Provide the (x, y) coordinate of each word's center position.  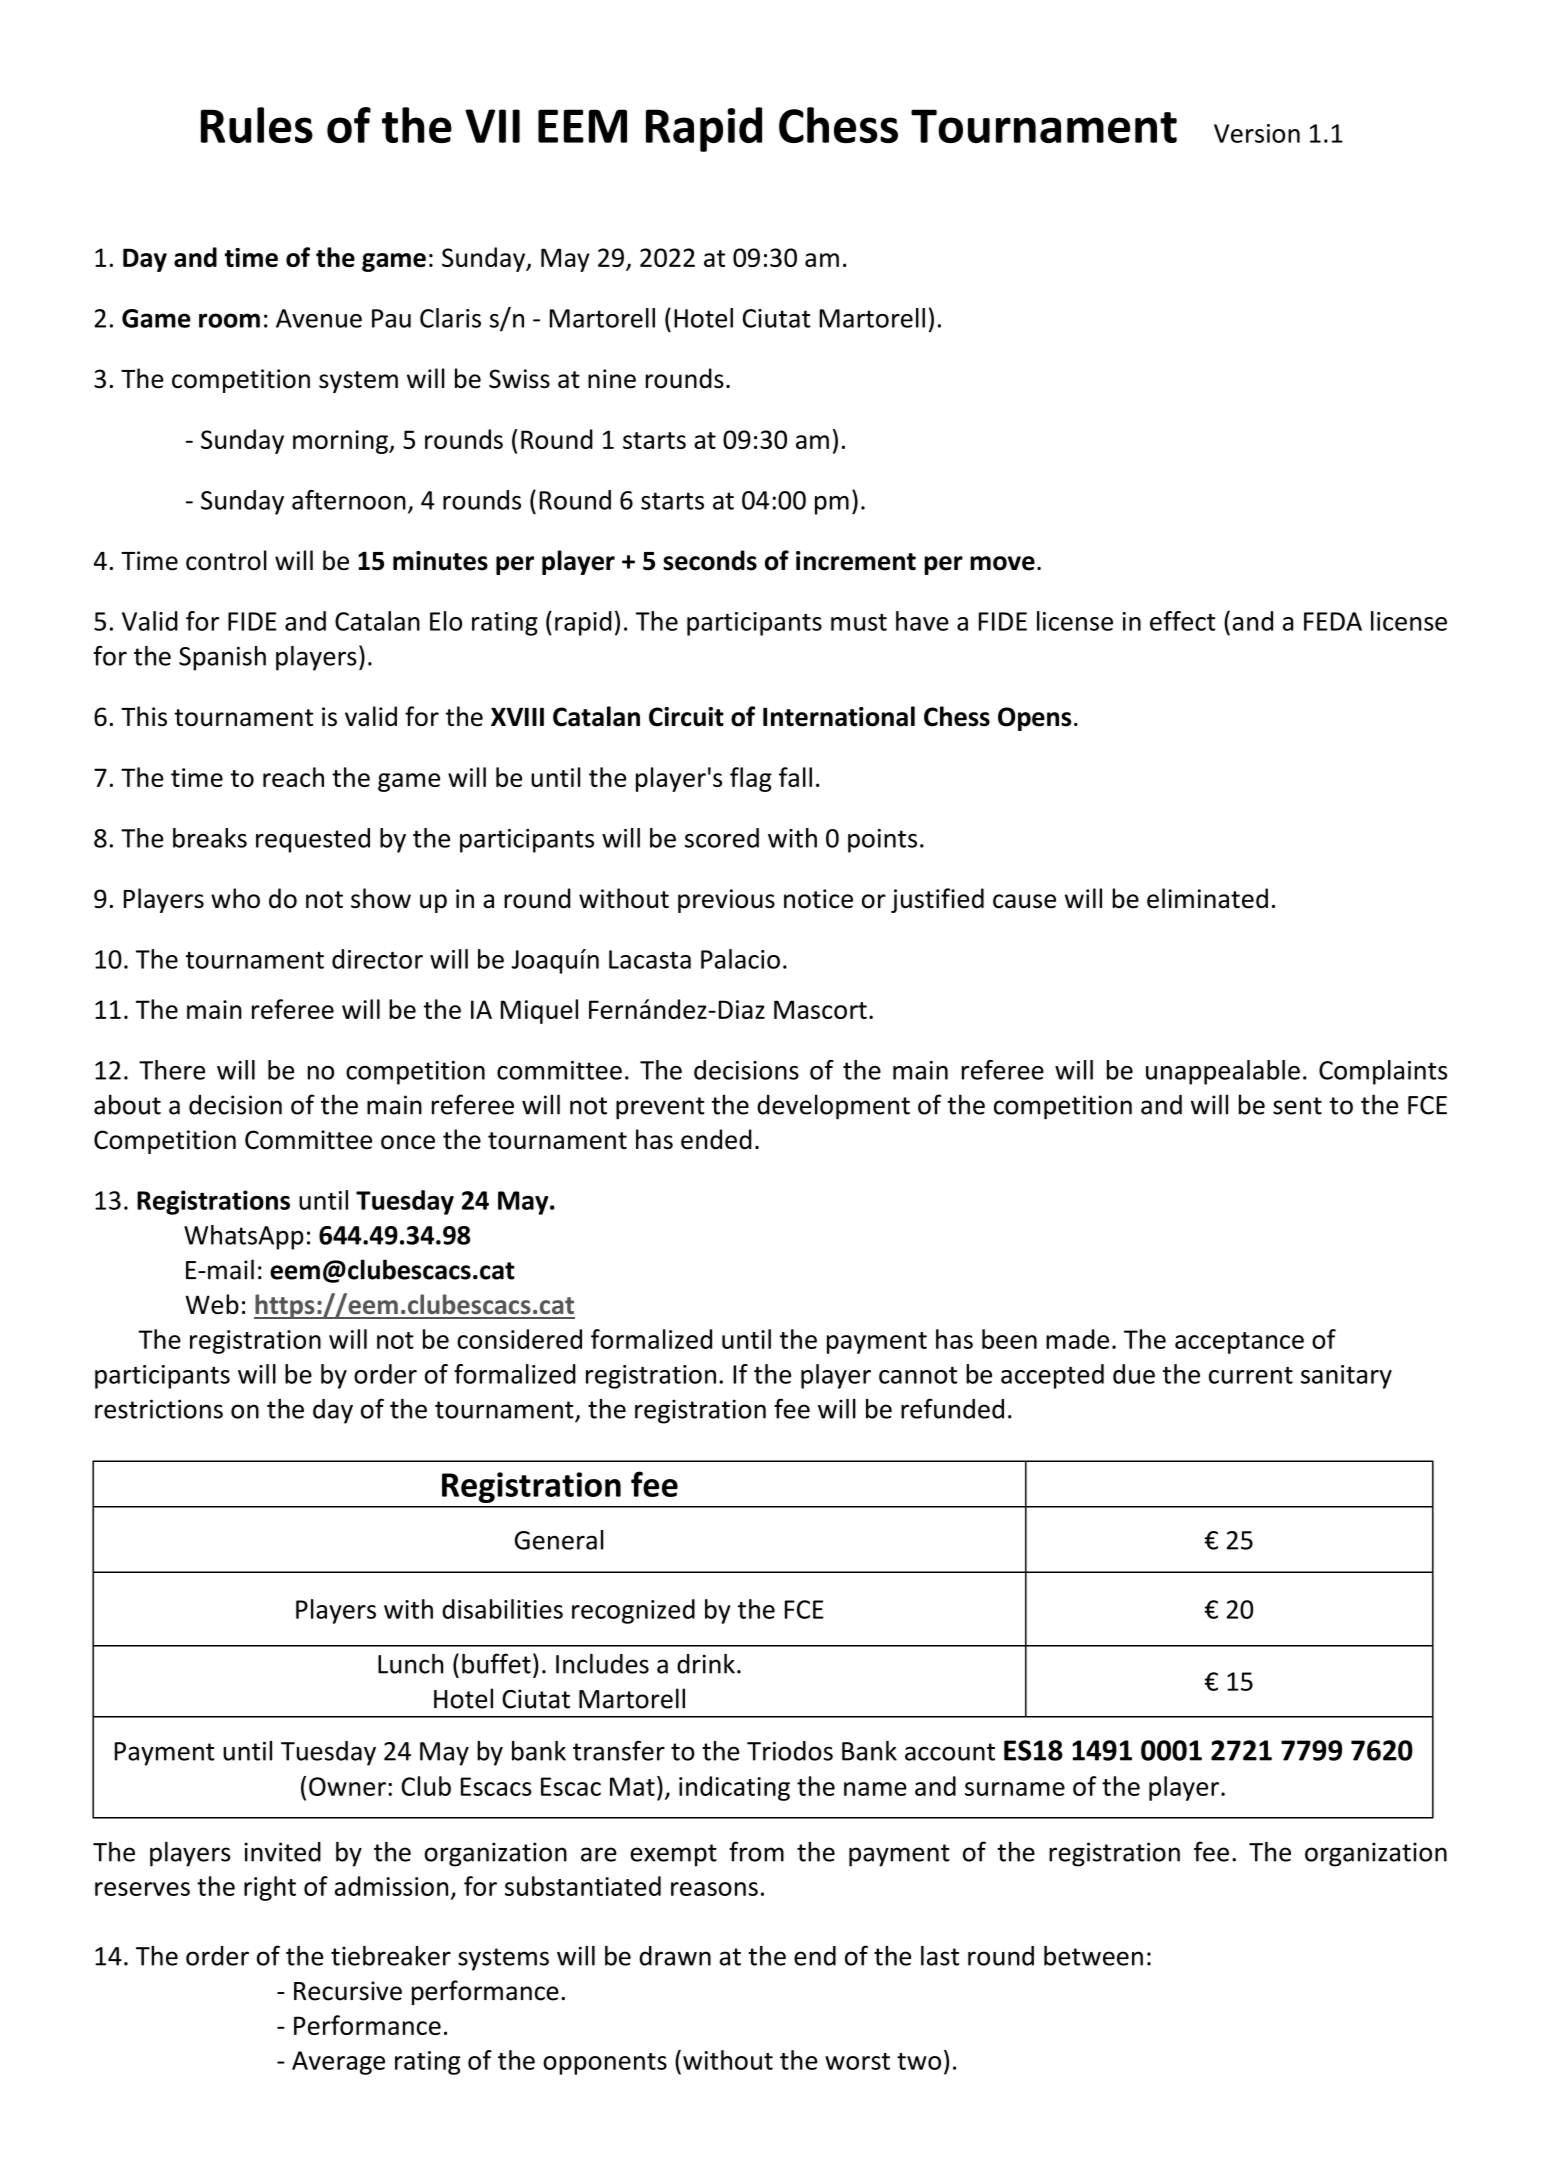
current (1251, 1375)
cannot (918, 1375)
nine (612, 379)
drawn (675, 1956)
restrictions (159, 1409)
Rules (257, 125)
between (1093, 1956)
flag (751, 779)
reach (293, 777)
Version (1257, 133)
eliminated (1207, 898)
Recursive (348, 1991)
